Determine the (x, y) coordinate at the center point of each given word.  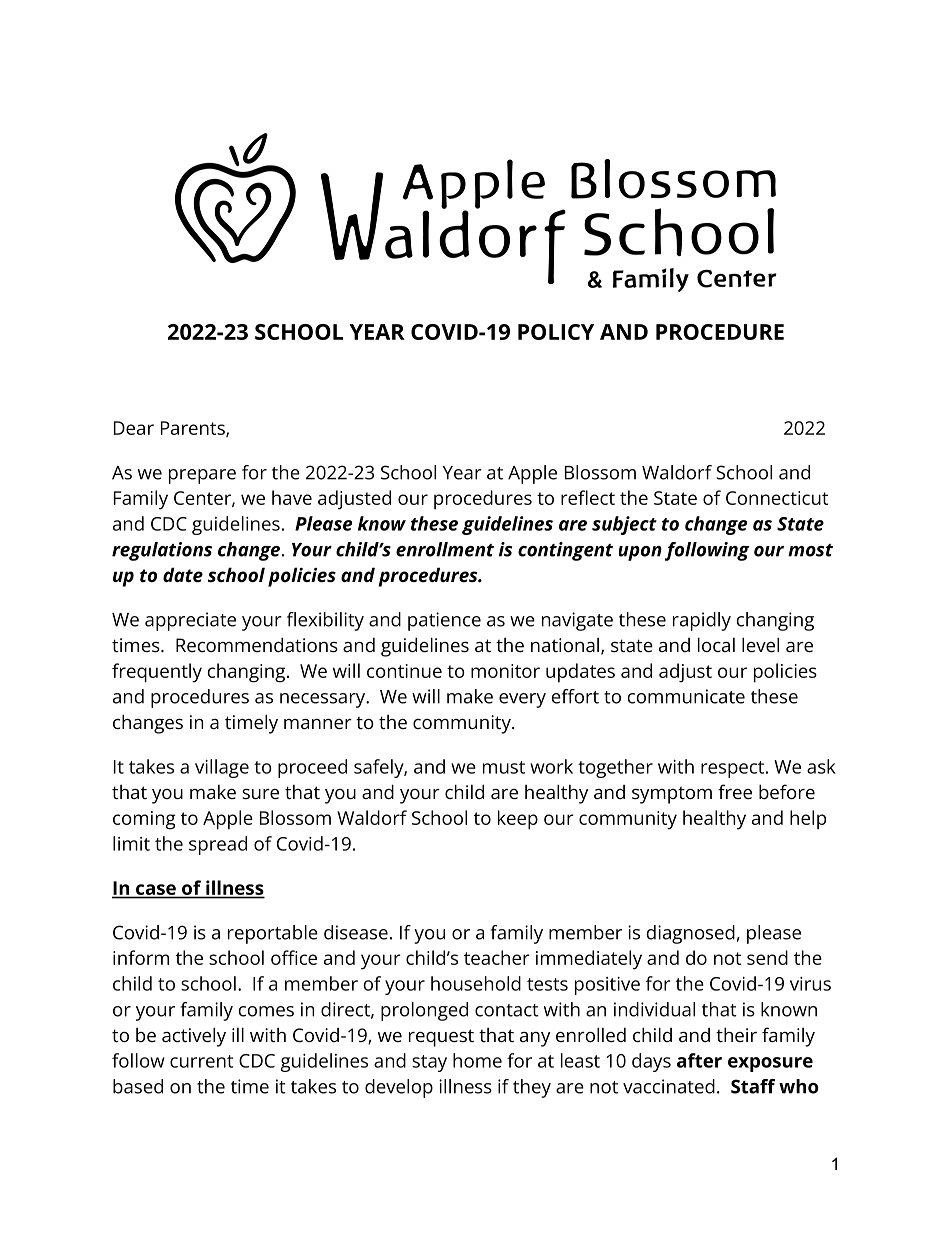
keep (518, 820)
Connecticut (777, 498)
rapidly (702, 621)
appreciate (190, 621)
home (477, 1060)
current (201, 1061)
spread (218, 845)
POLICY (556, 332)
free (735, 791)
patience (444, 621)
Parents (194, 429)
